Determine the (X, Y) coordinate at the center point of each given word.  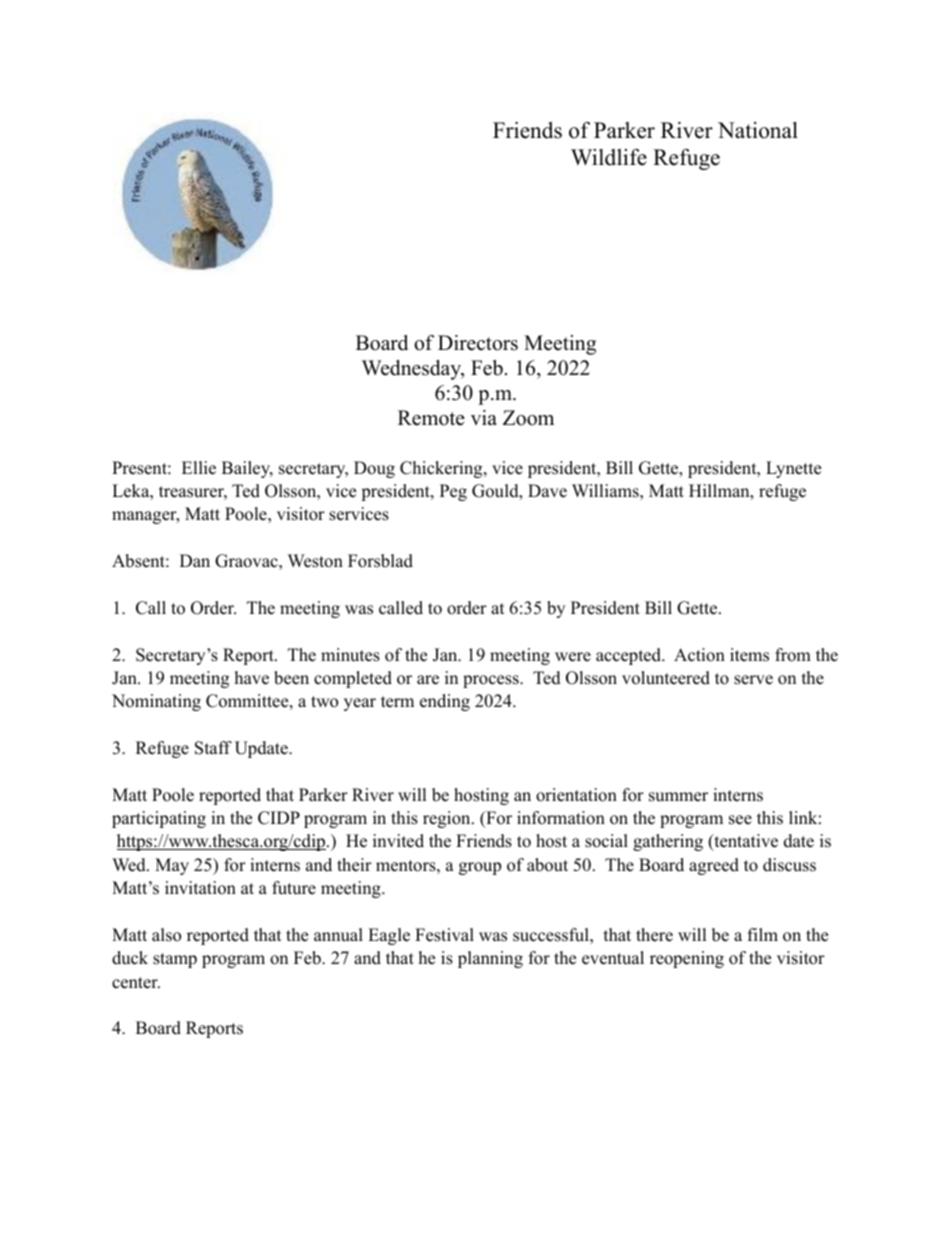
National (758, 130)
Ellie (199, 468)
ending (445, 702)
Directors (478, 343)
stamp (175, 960)
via (484, 417)
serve (753, 680)
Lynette (793, 469)
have (252, 678)
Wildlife (609, 157)
